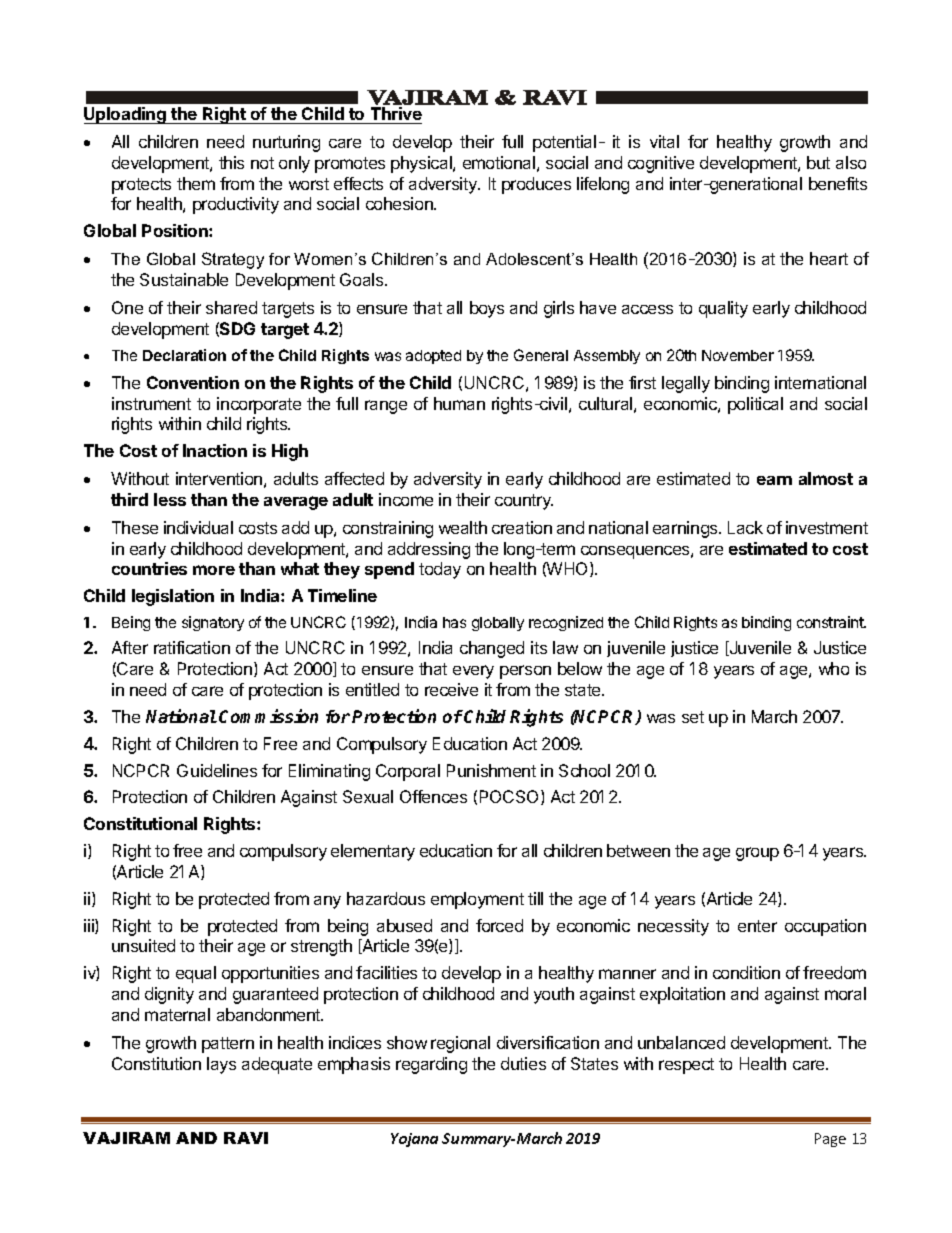 The height and width of the page is (1233, 952). Describe the element at coordinates (492, 649) in the page. I see `changed` at that location.
